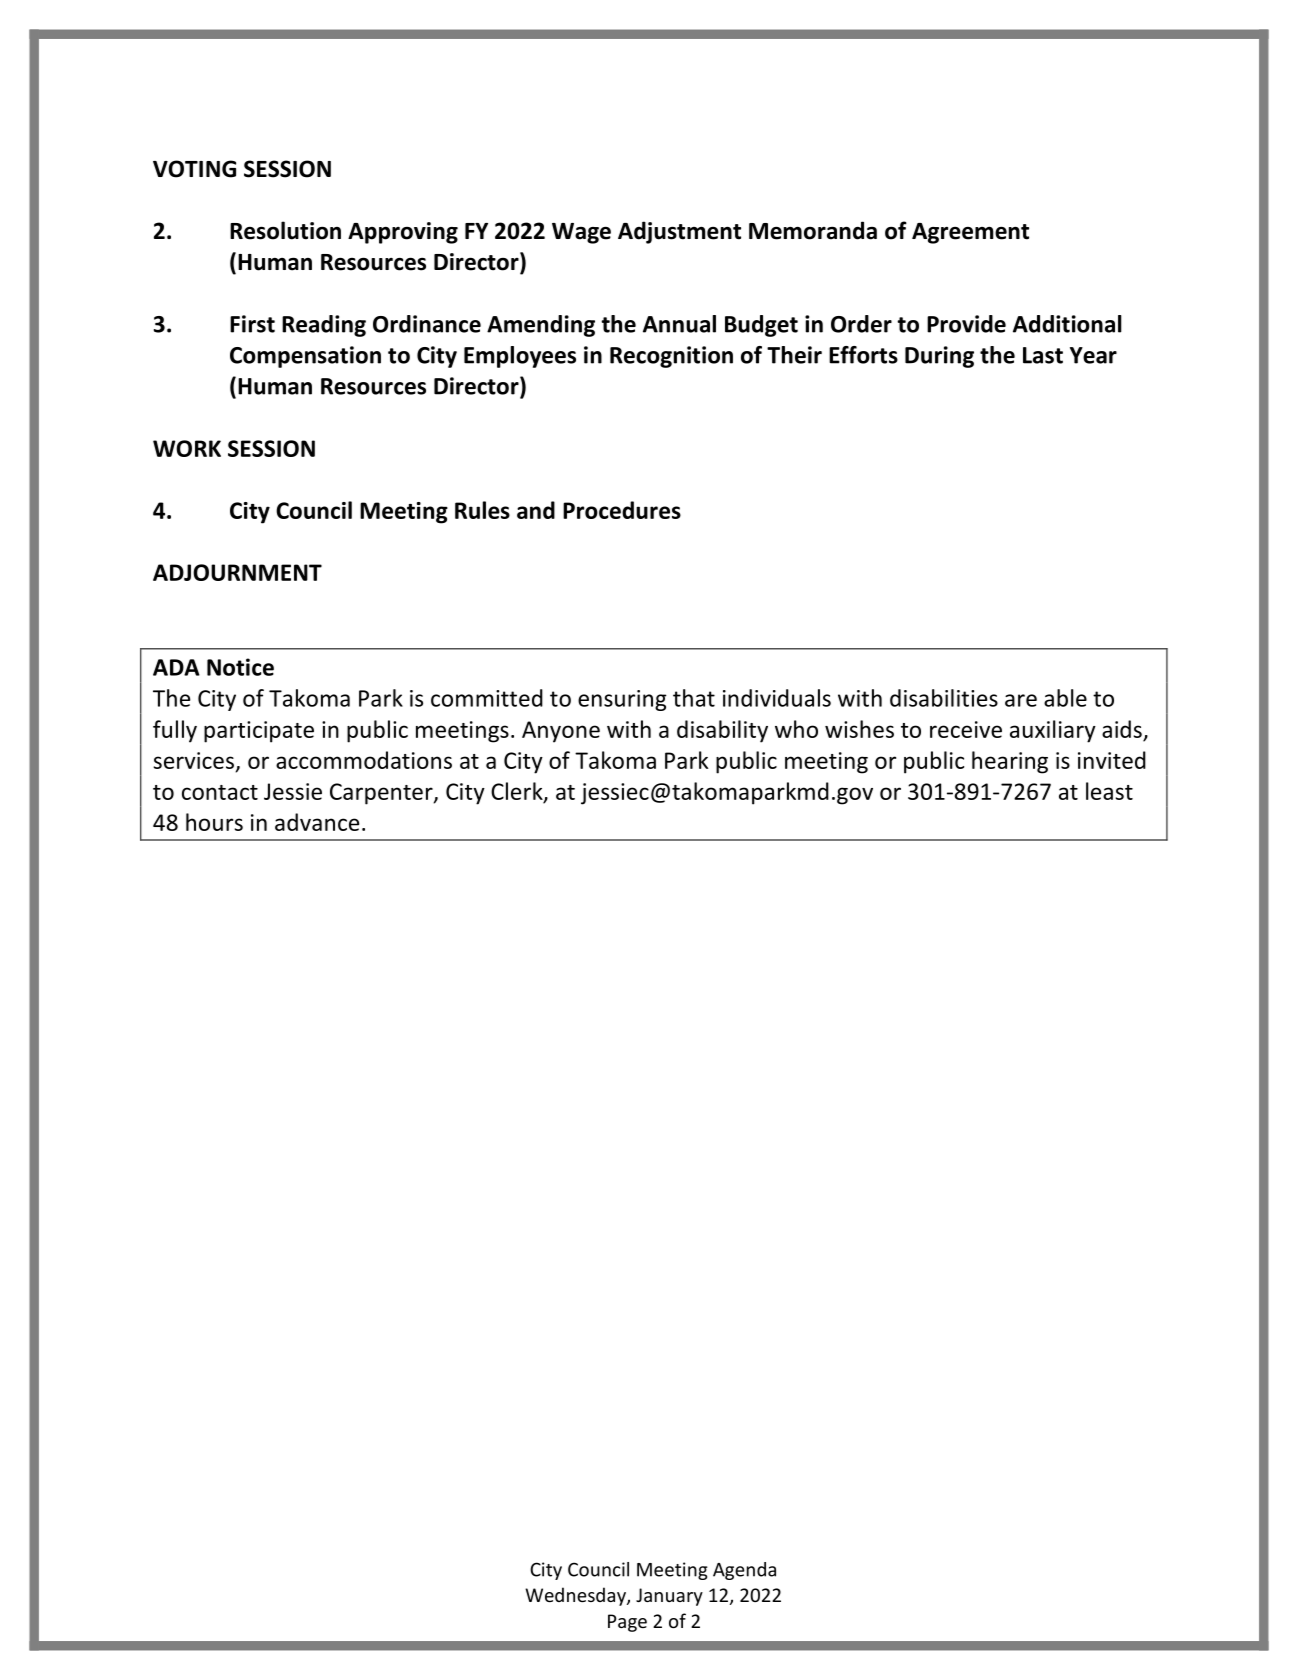 The height and width of the screenshot is (1680, 1298). Describe the element at coordinates (669, 1597) in the screenshot. I see `January` at that location.
